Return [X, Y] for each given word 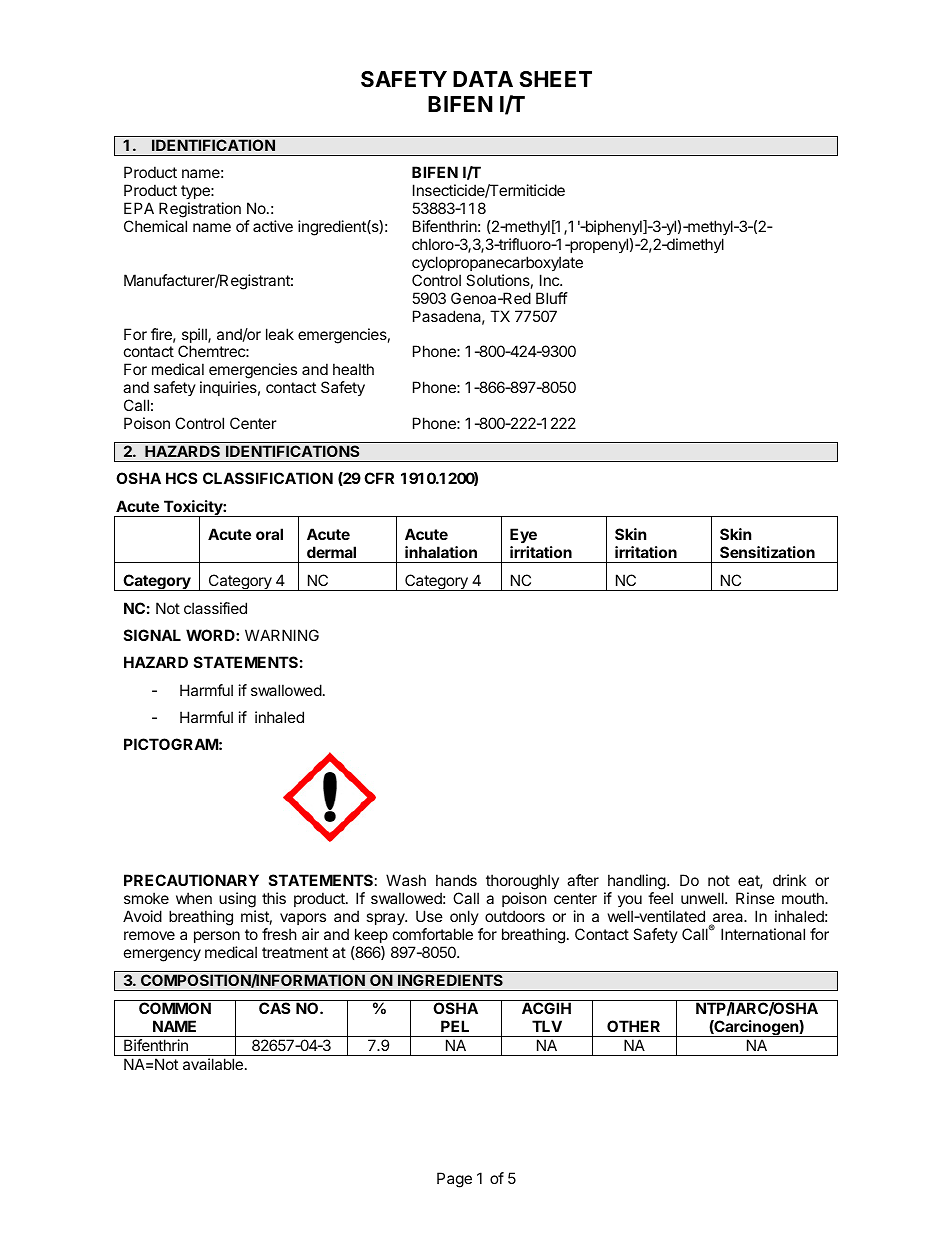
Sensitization [767, 552]
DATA [483, 79]
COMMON [175, 1008]
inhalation [441, 552]
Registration [200, 211]
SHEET [555, 79]
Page [454, 1180]
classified [215, 608]
